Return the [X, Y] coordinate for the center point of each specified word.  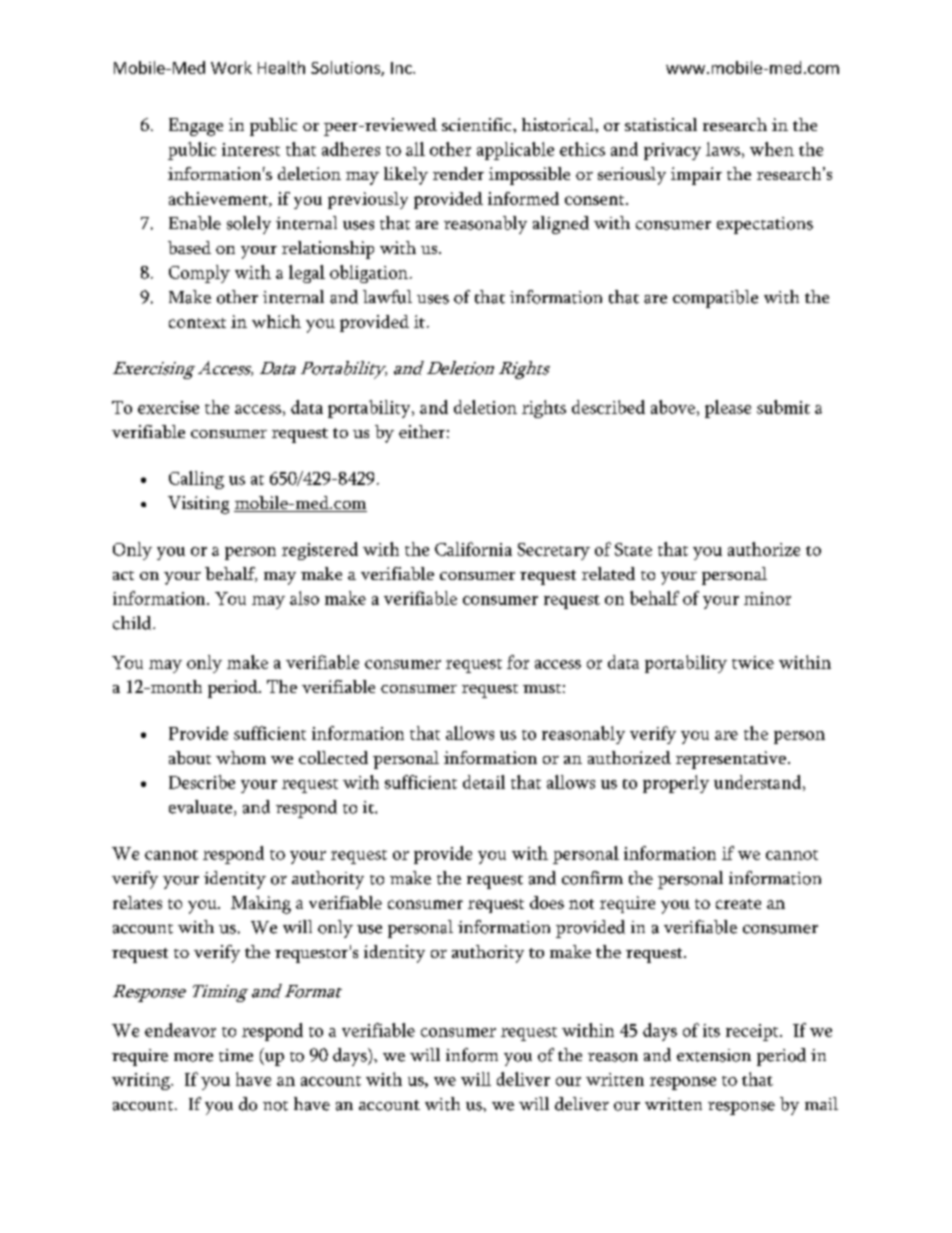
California [473, 549]
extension [714, 1055]
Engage [196, 127]
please [728, 409]
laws [723, 149]
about [190, 757]
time [236, 1055]
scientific [478, 124]
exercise [168, 407]
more [193, 1057]
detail [484, 782]
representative [731, 760]
